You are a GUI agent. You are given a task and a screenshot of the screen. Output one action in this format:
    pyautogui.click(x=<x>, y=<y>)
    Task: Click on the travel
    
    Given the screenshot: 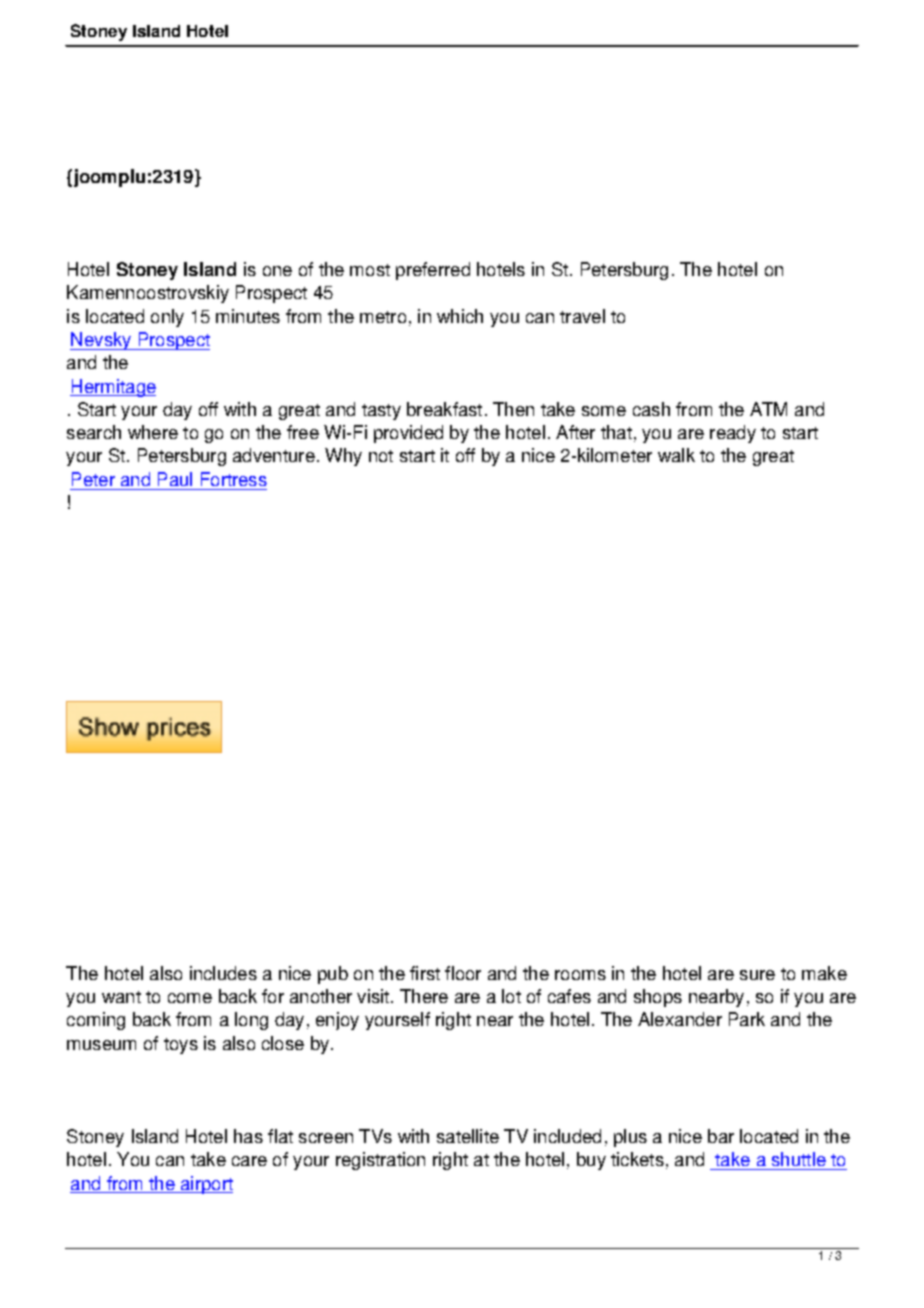 What is the action you would take?
    pyautogui.click(x=582, y=316)
